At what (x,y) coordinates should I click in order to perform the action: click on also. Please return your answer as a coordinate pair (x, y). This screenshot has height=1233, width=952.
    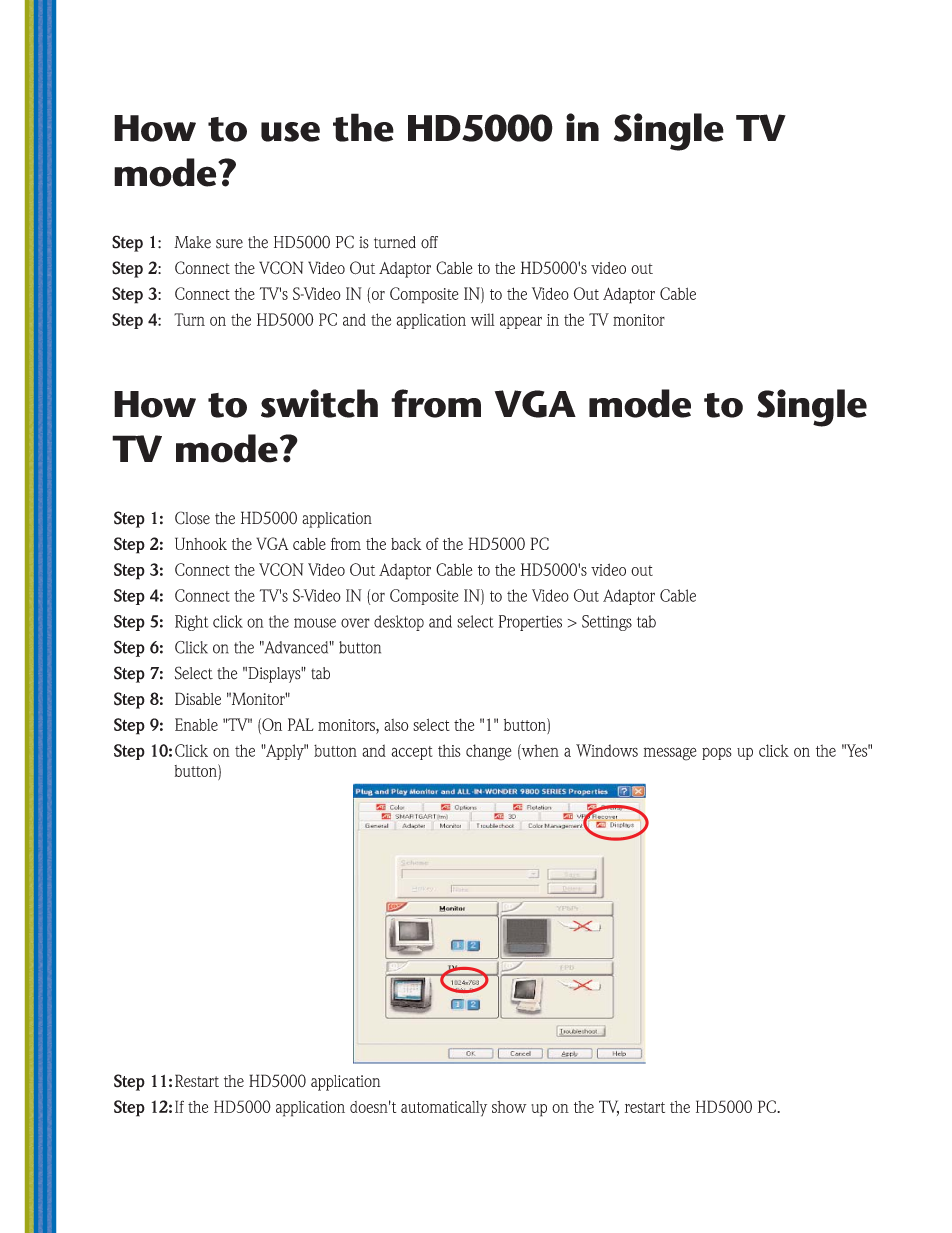
    Looking at the image, I should click on (396, 725).
